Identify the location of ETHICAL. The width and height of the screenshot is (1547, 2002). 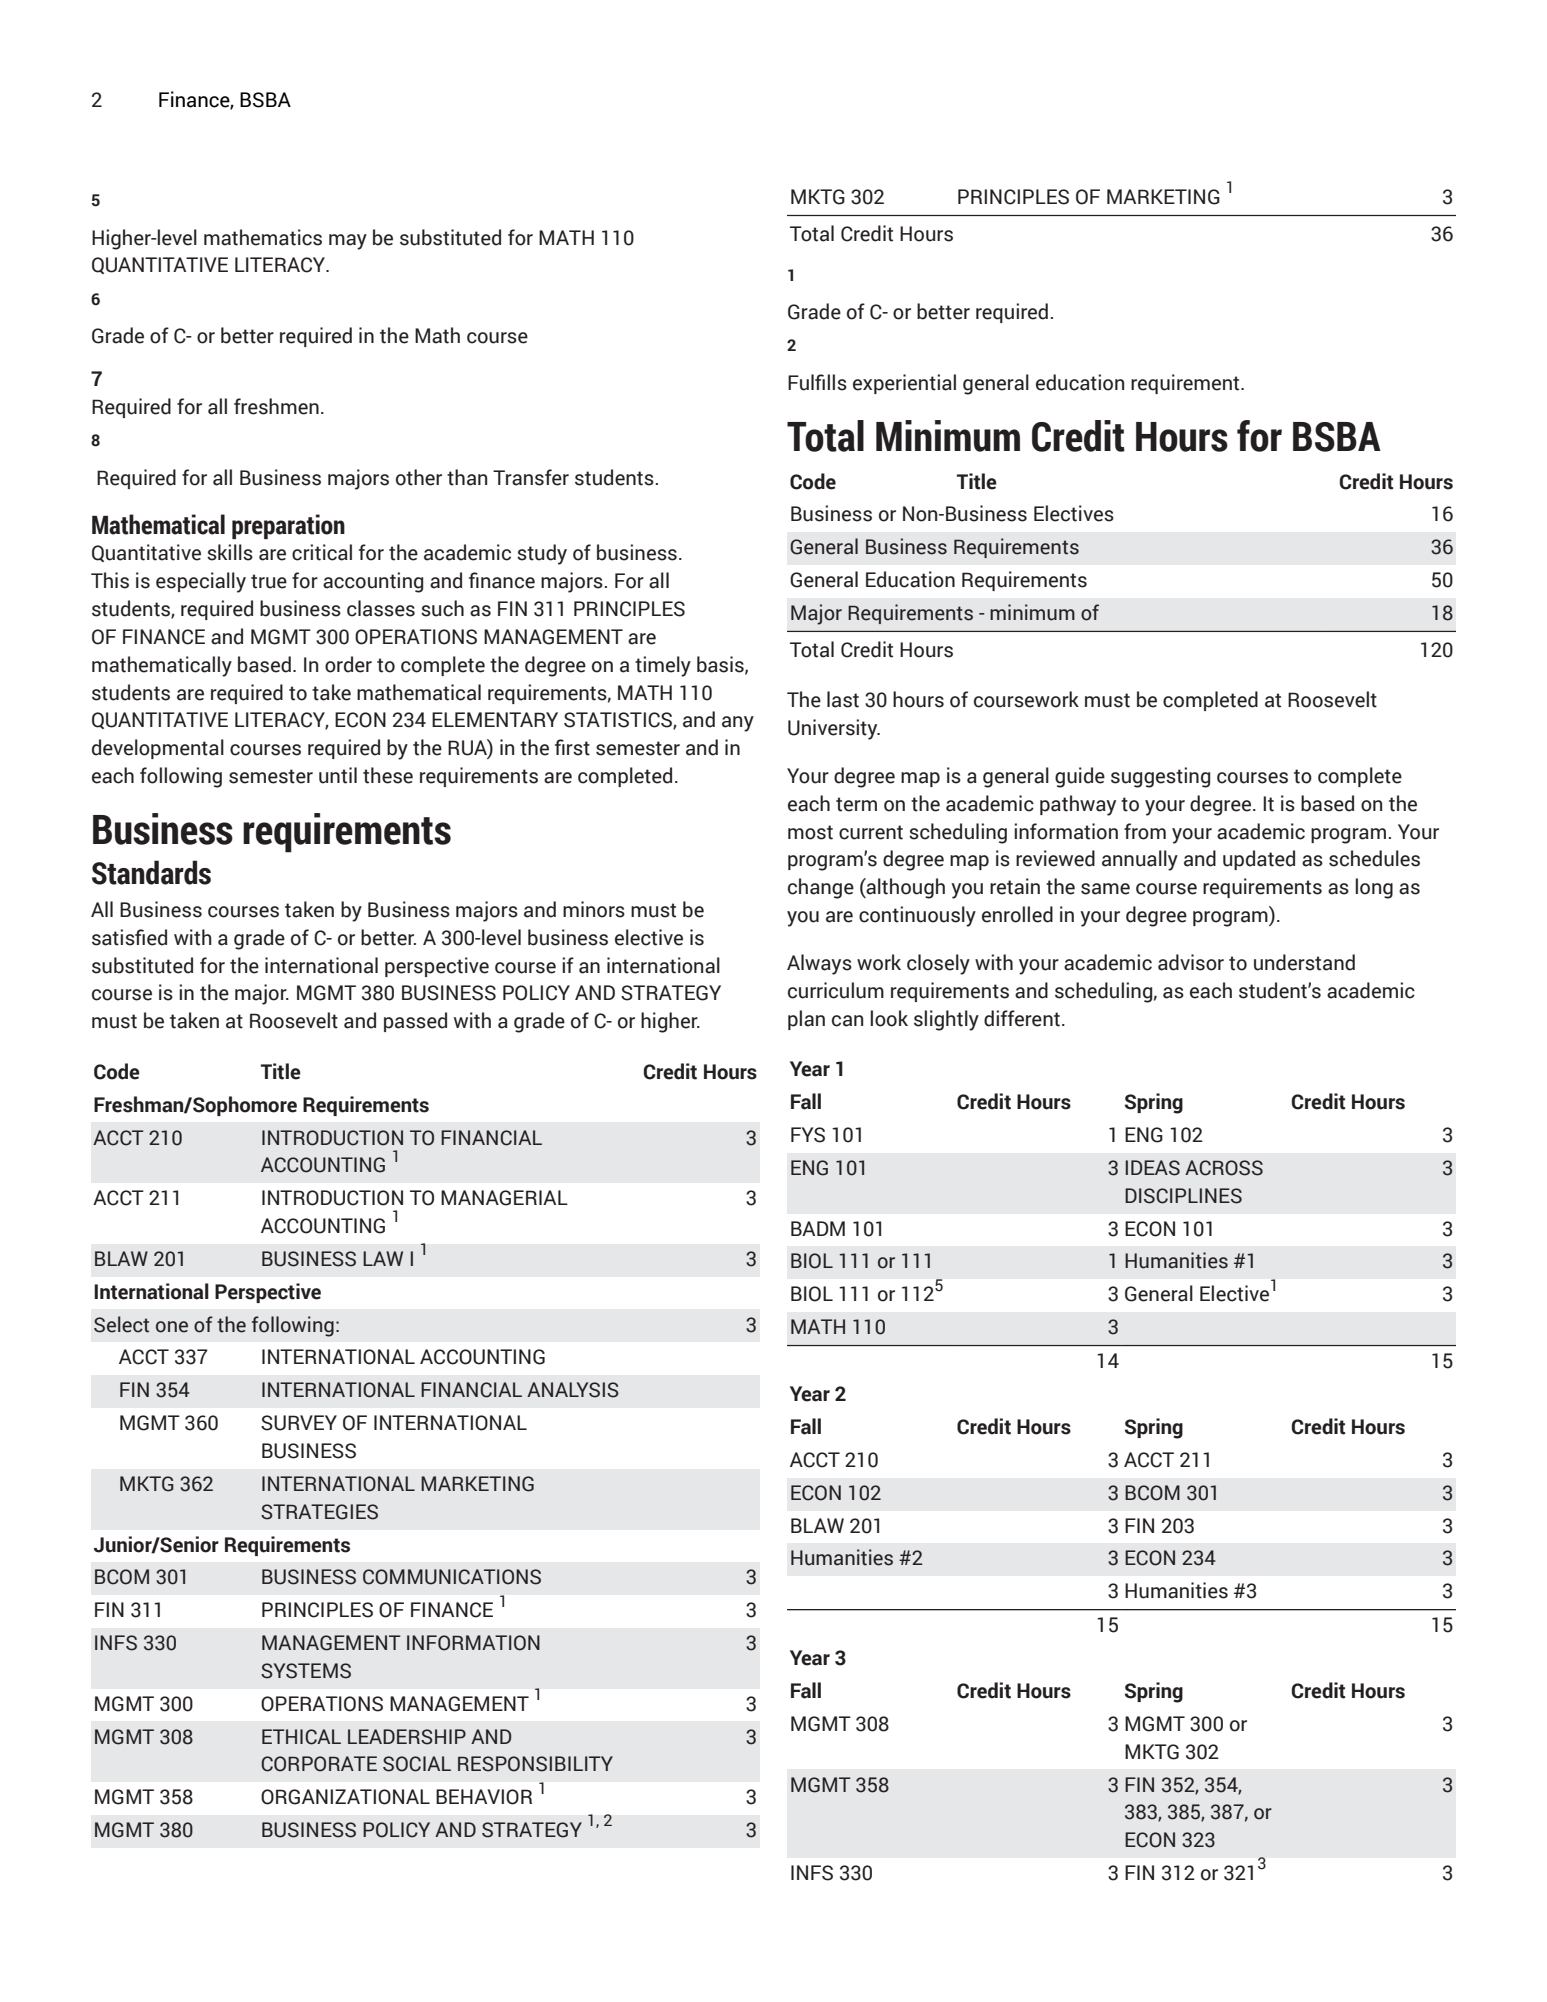
(301, 1737).
